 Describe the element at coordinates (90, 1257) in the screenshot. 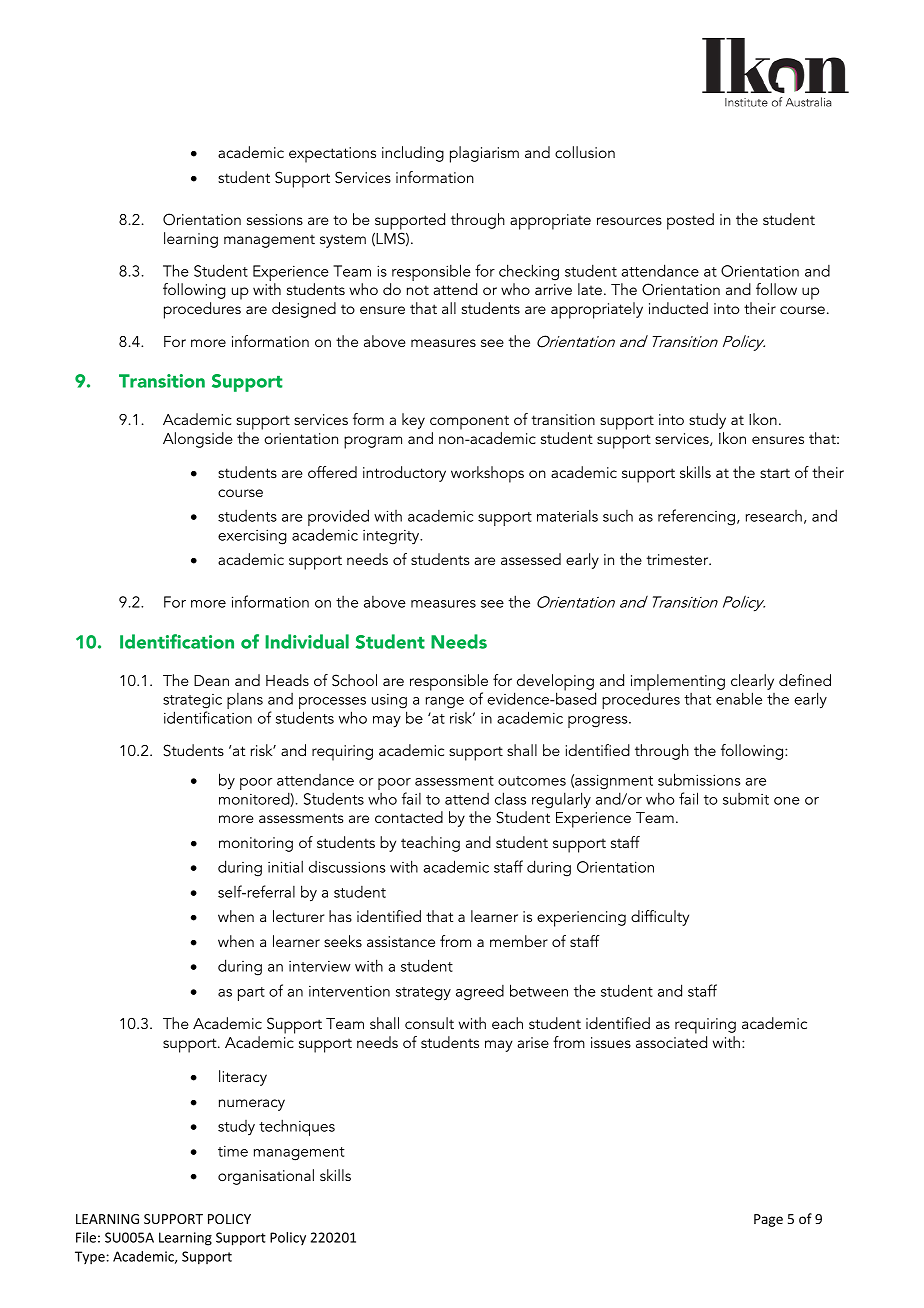

I see `Type` at that location.
